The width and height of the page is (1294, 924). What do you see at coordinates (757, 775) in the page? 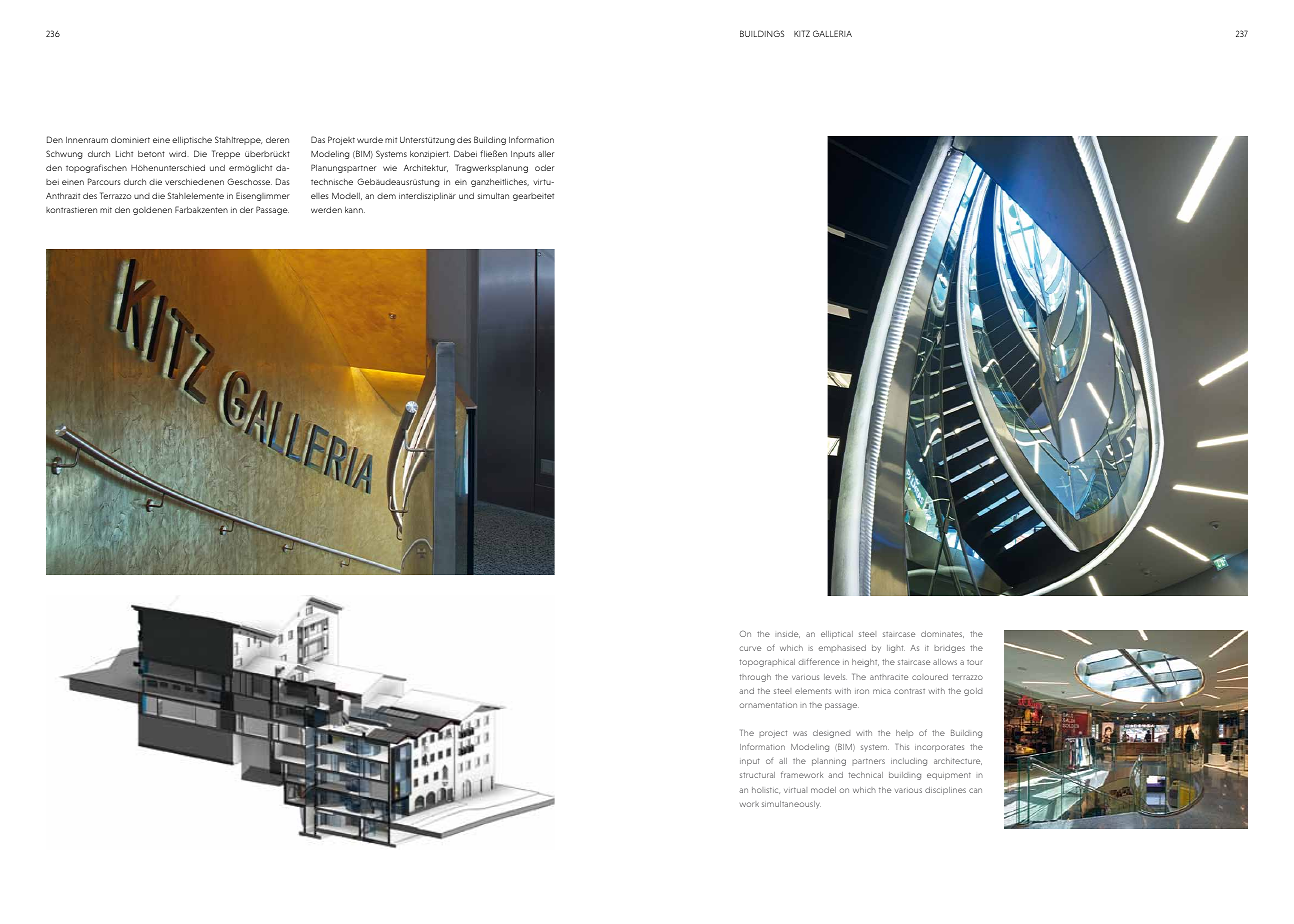
I see `structural` at bounding box center [757, 775].
